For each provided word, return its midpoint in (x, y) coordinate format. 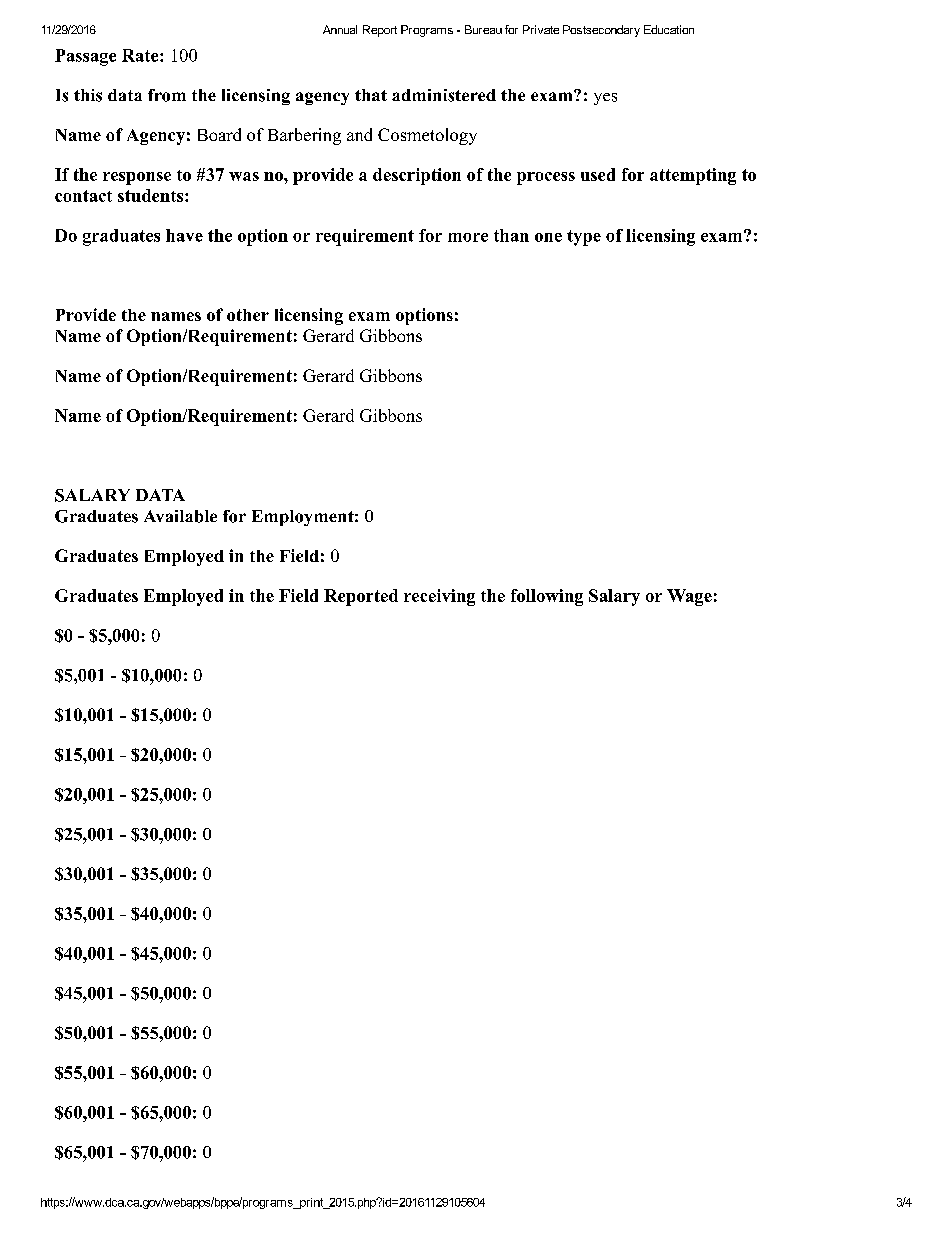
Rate (141, 55)
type (584, 238)
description (417, 176)
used (598, 174)
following (547, 597)
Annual (340, 29)
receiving (439, 597)
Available (180, 516)
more (468, 237)
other (248, 315)
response (137, 178)
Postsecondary (601, 31)
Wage (689, 597)
